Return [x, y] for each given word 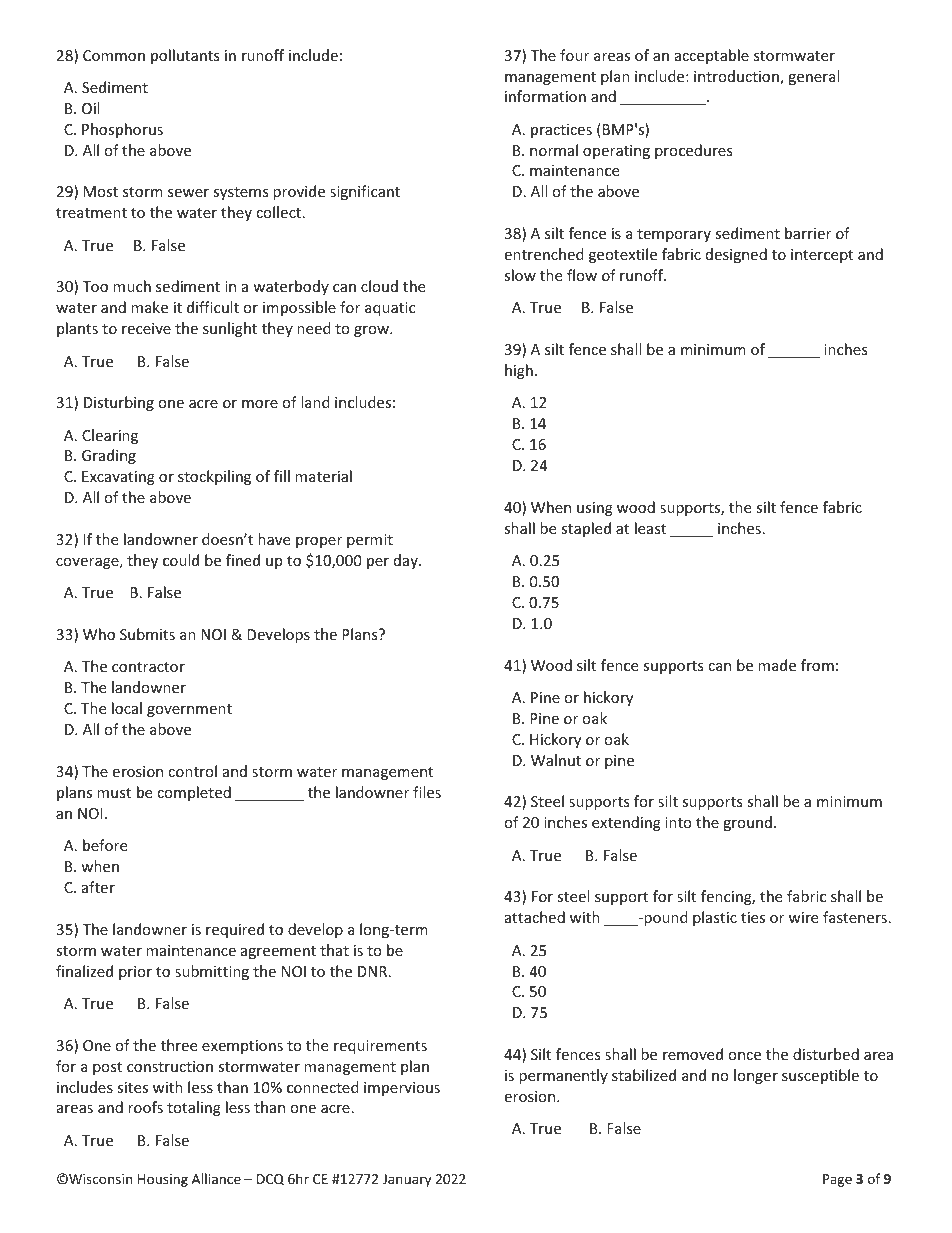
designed [736, 255]
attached [535, 917]
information [545, 96]
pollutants [185, 56]
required [235, 930]
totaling [194, 1108]
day [407, 561]
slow [520, 275]
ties [753, 917]
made [777, 665]
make [149, 307]
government [189, 710]
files [427, 792]
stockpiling [214, 477]
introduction [737, 77]
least [650, 528]
